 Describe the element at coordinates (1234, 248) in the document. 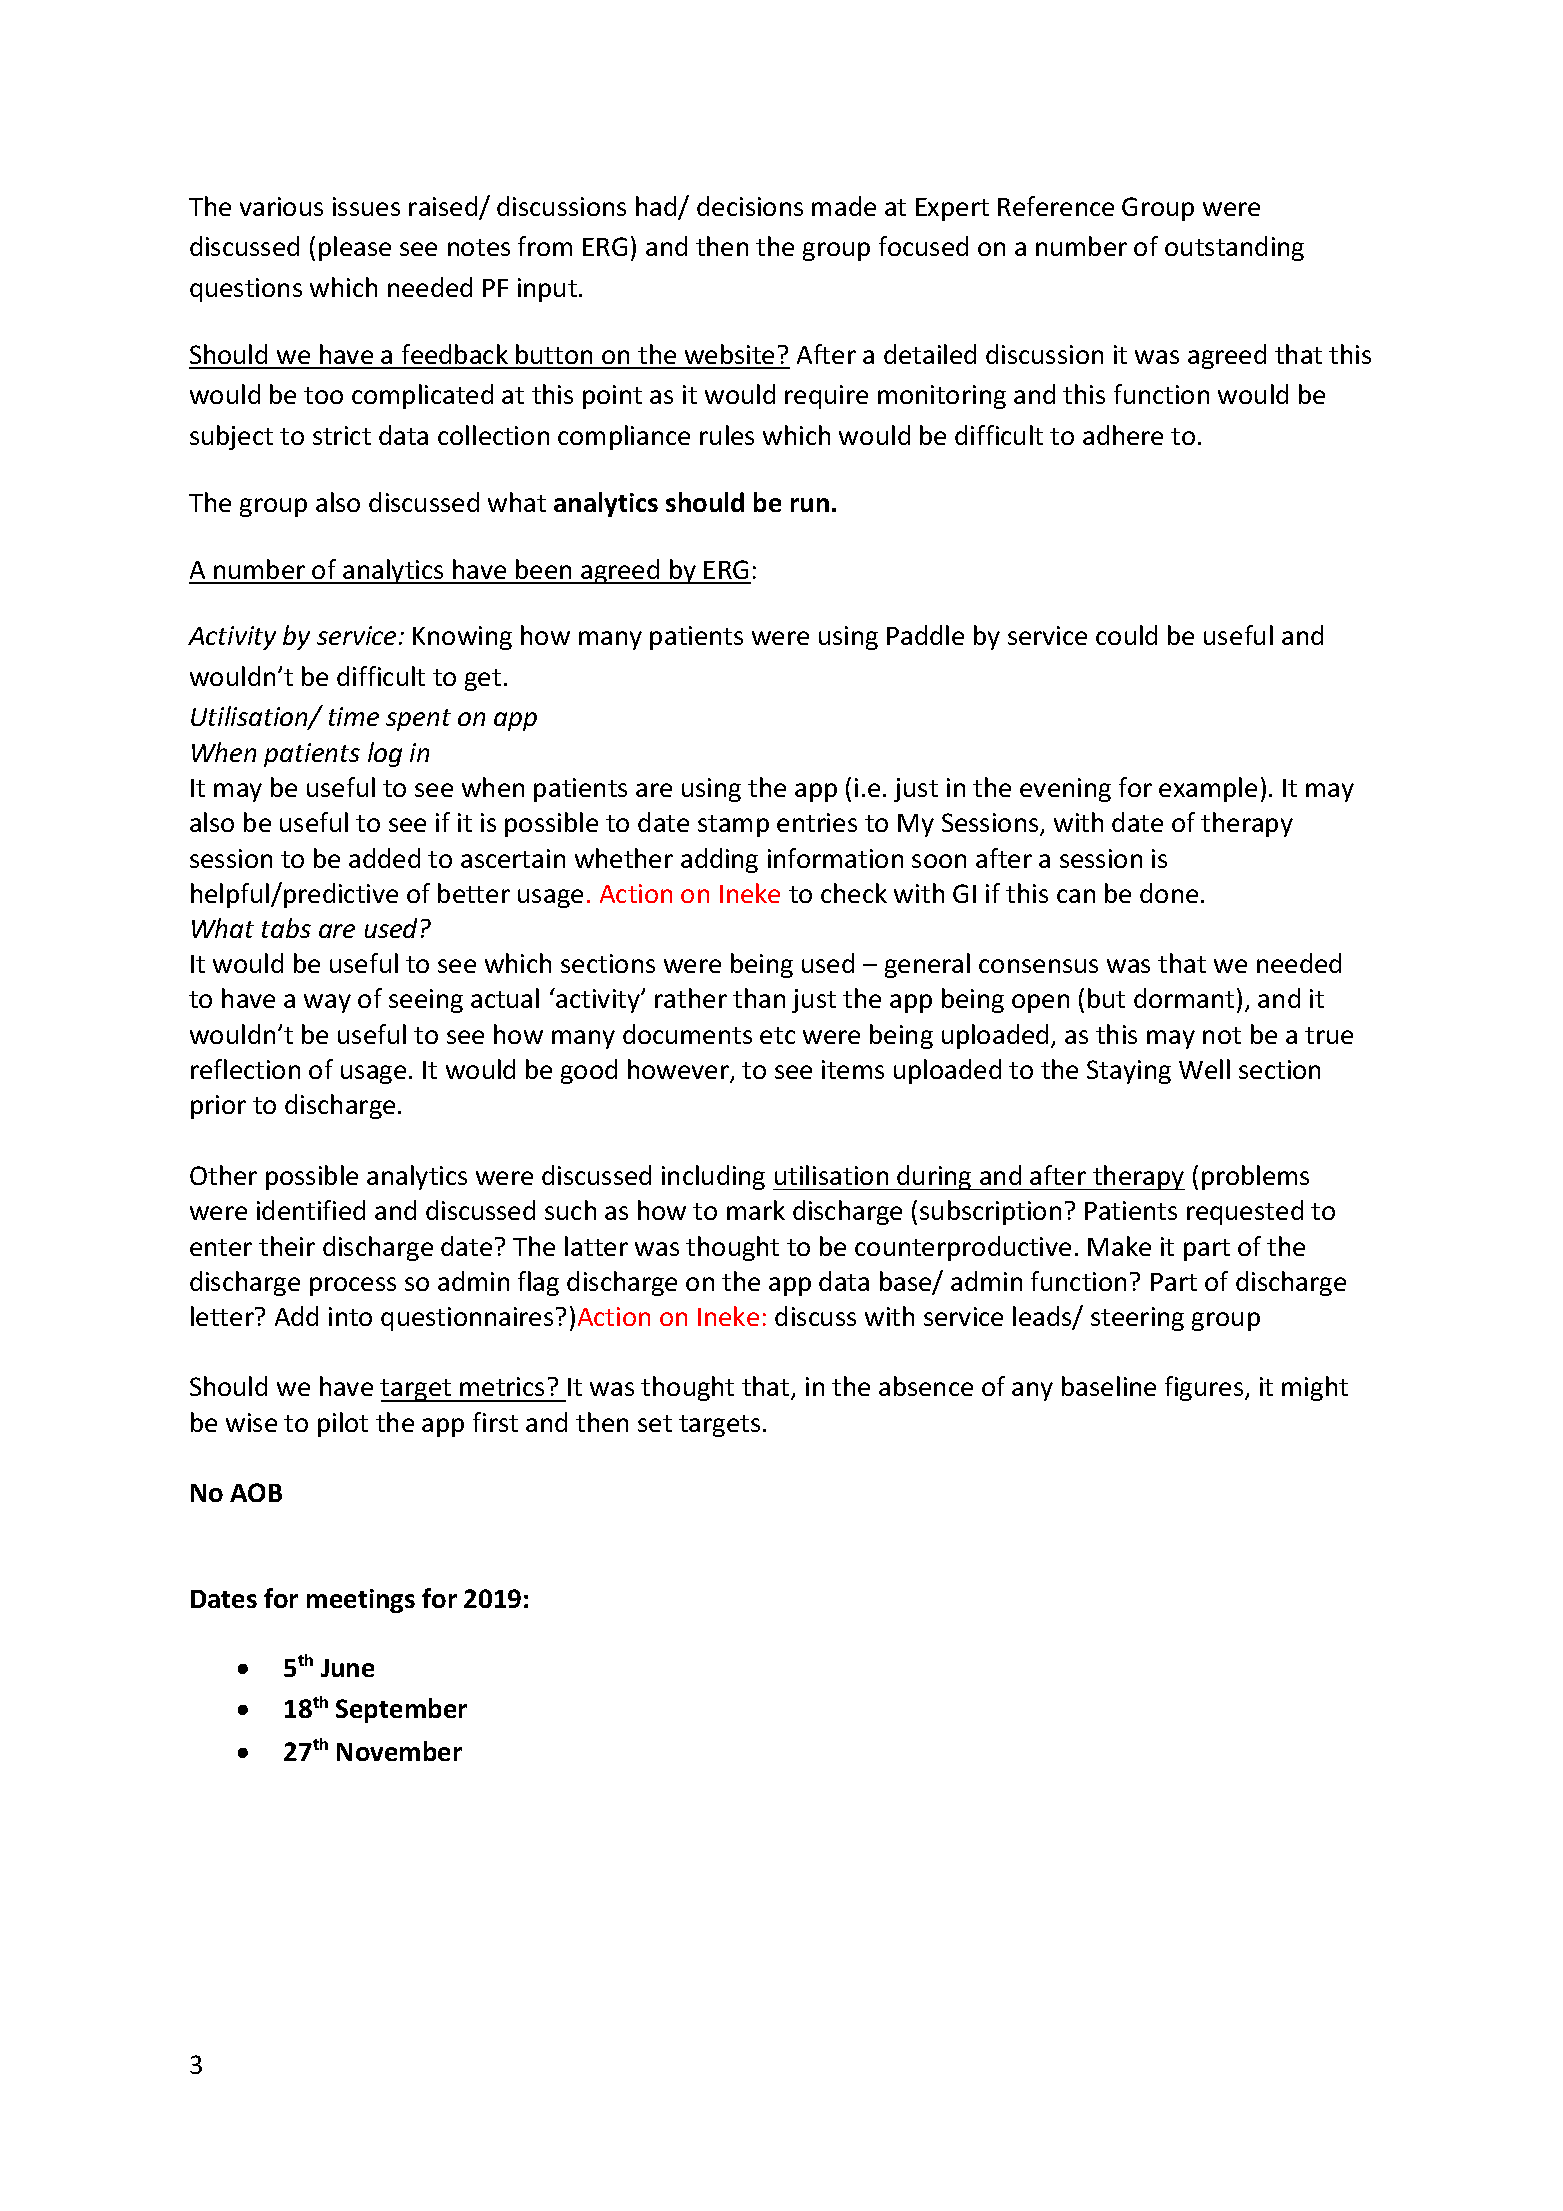

I see `outstanding` at that location.
